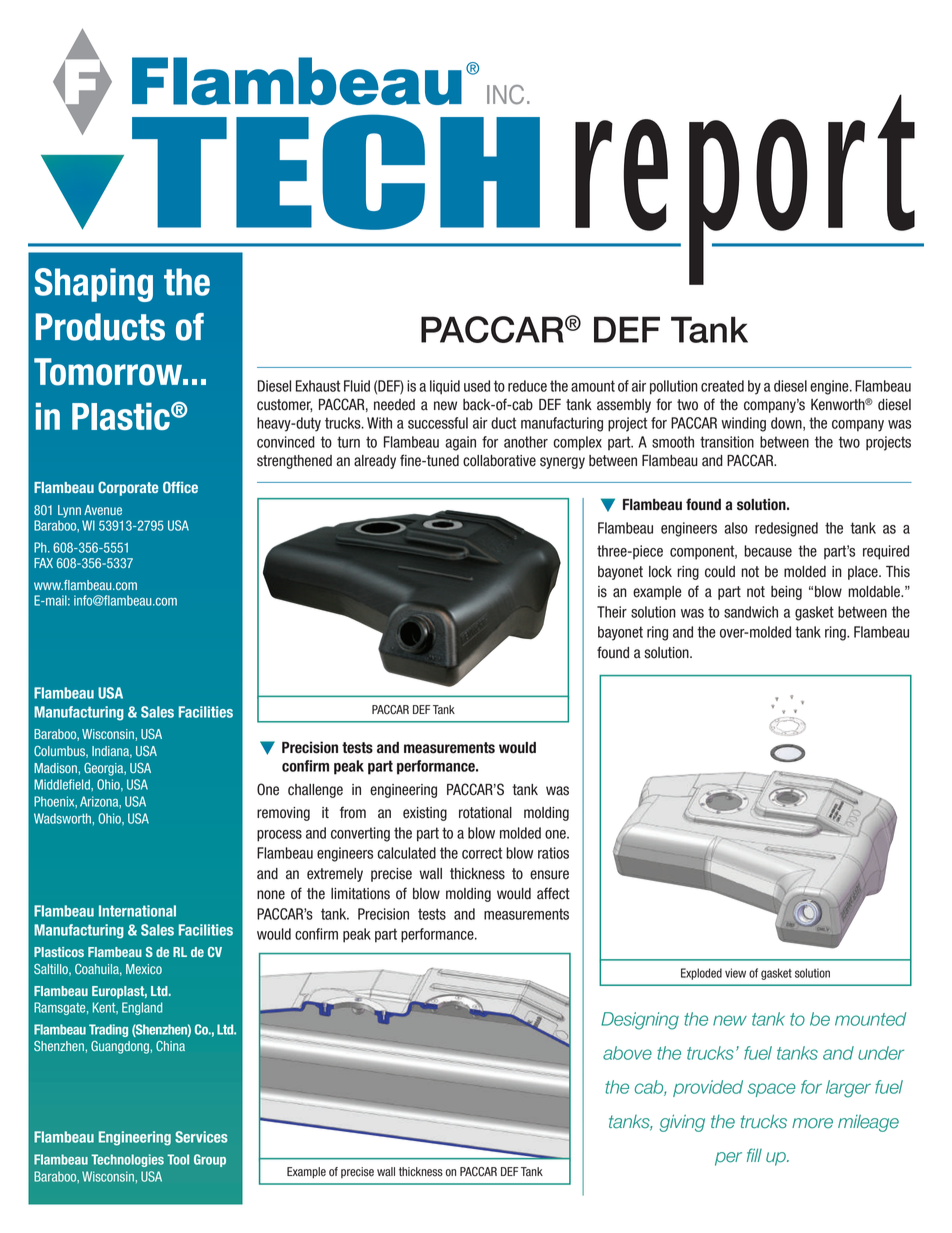 The height and width of the screenshot is (1233, 952). I want to click on used, so click(477, 386).
